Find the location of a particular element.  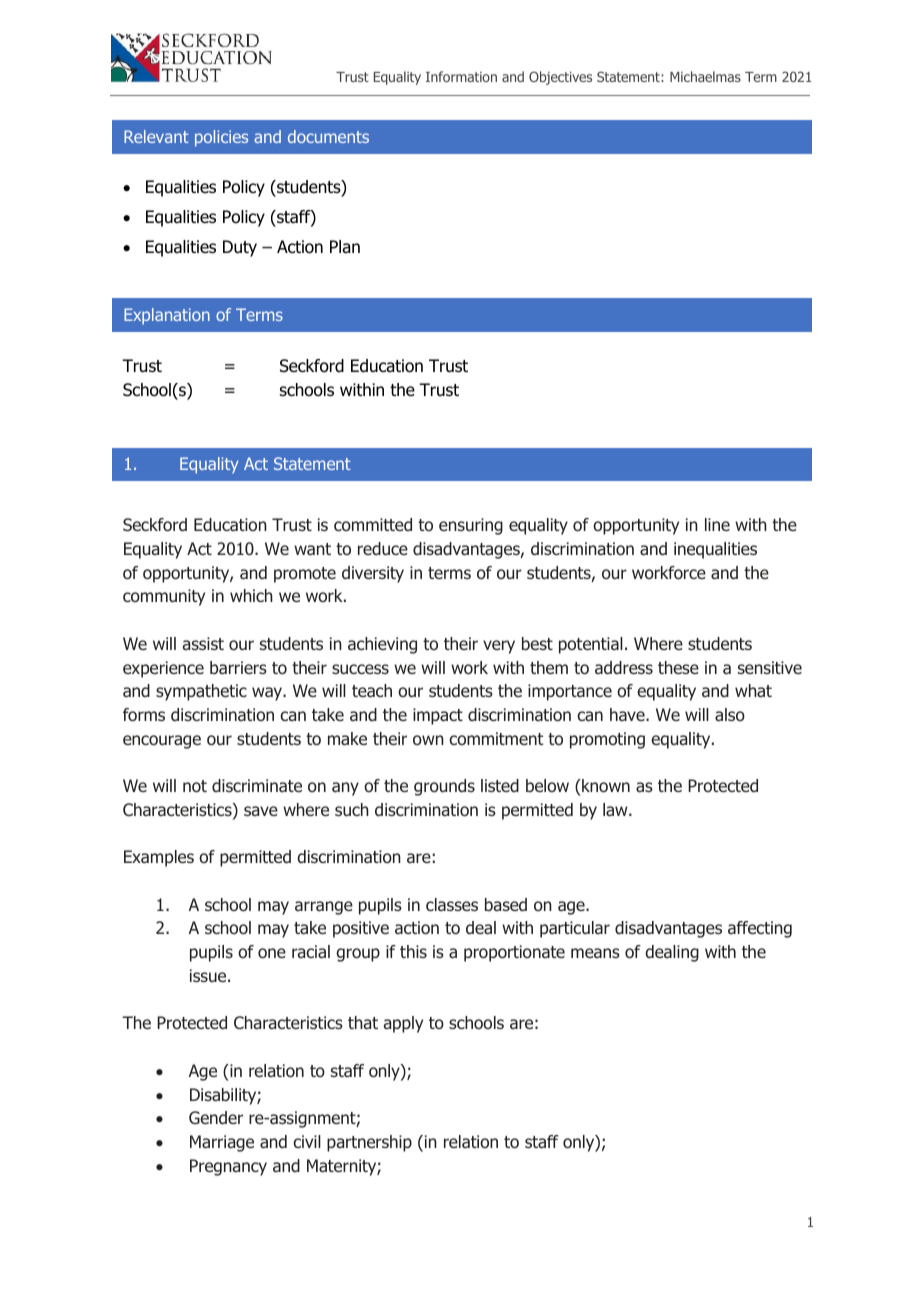

partnership is located at coordinates (369, 1143).
